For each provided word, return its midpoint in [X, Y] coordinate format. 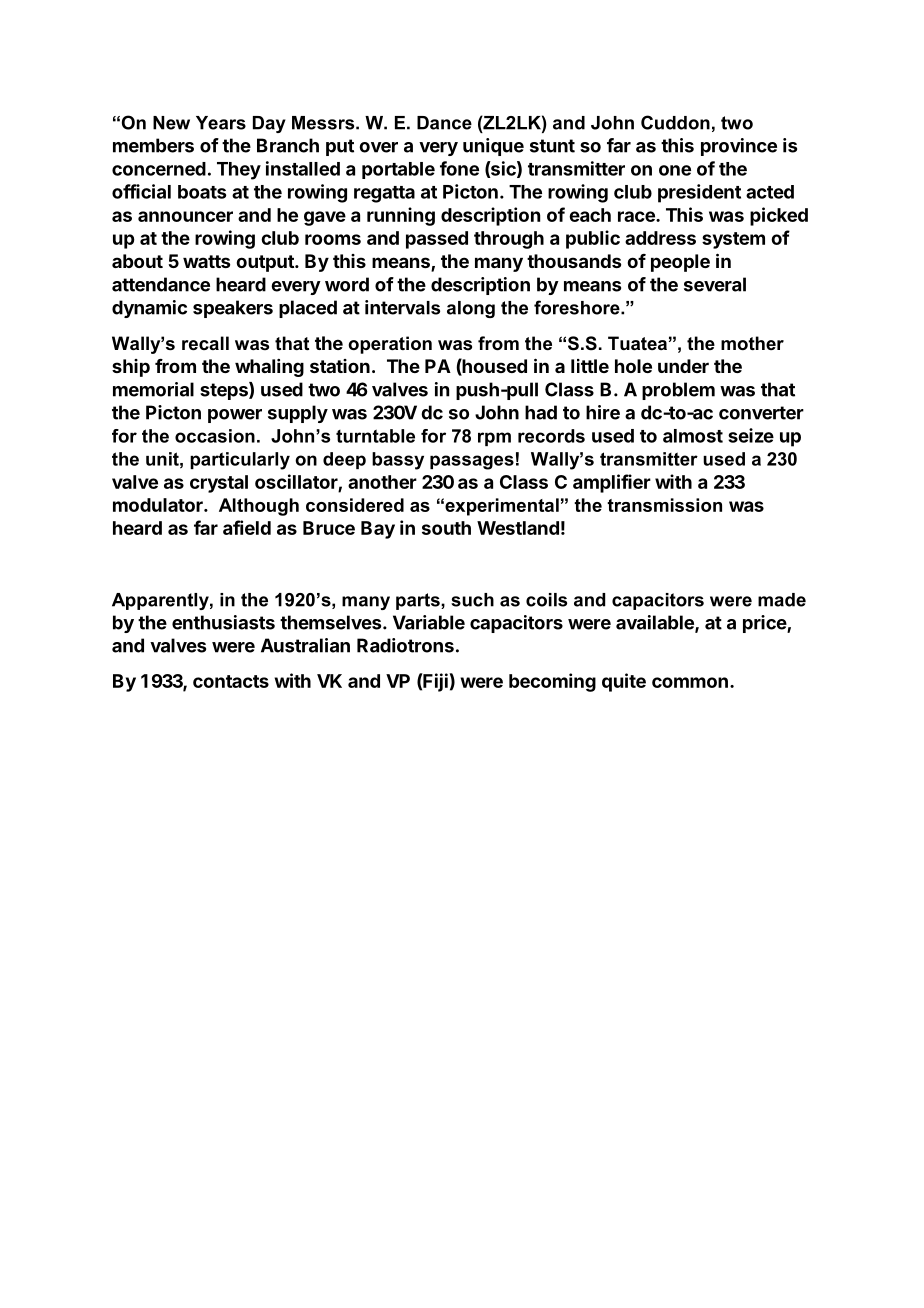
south [446, 528]
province [739, 147]
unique [493, 147]
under [683, 366]
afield [247, 527]
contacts [231, 681]
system [733, 240]
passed [437, 240]
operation [390, 345]
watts [206, 261]
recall [205, 343]
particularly [240, 461]
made [782, 600]
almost [693, 436]
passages [472, 462]
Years [221, 123]
